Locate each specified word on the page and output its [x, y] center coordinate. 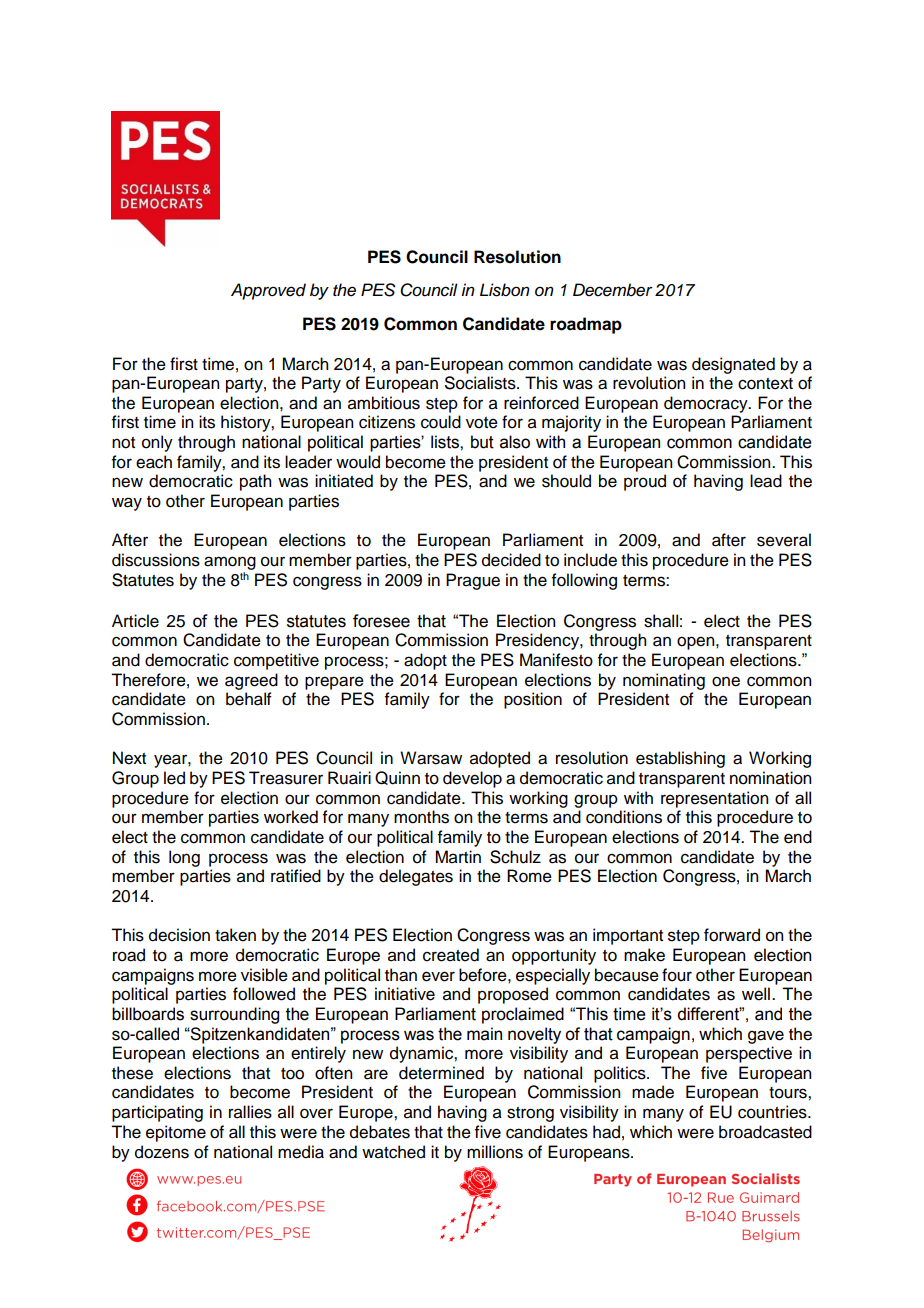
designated [733, 365]
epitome [176, 1133]
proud [645, 482]
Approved [268, 291]
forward [732, 935]
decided [511, 560]
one [726, 681]
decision [179, 935]
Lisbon [505, 290]
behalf [249, 699]
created [451, 955]
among [230, 563]
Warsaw [431, 758]
